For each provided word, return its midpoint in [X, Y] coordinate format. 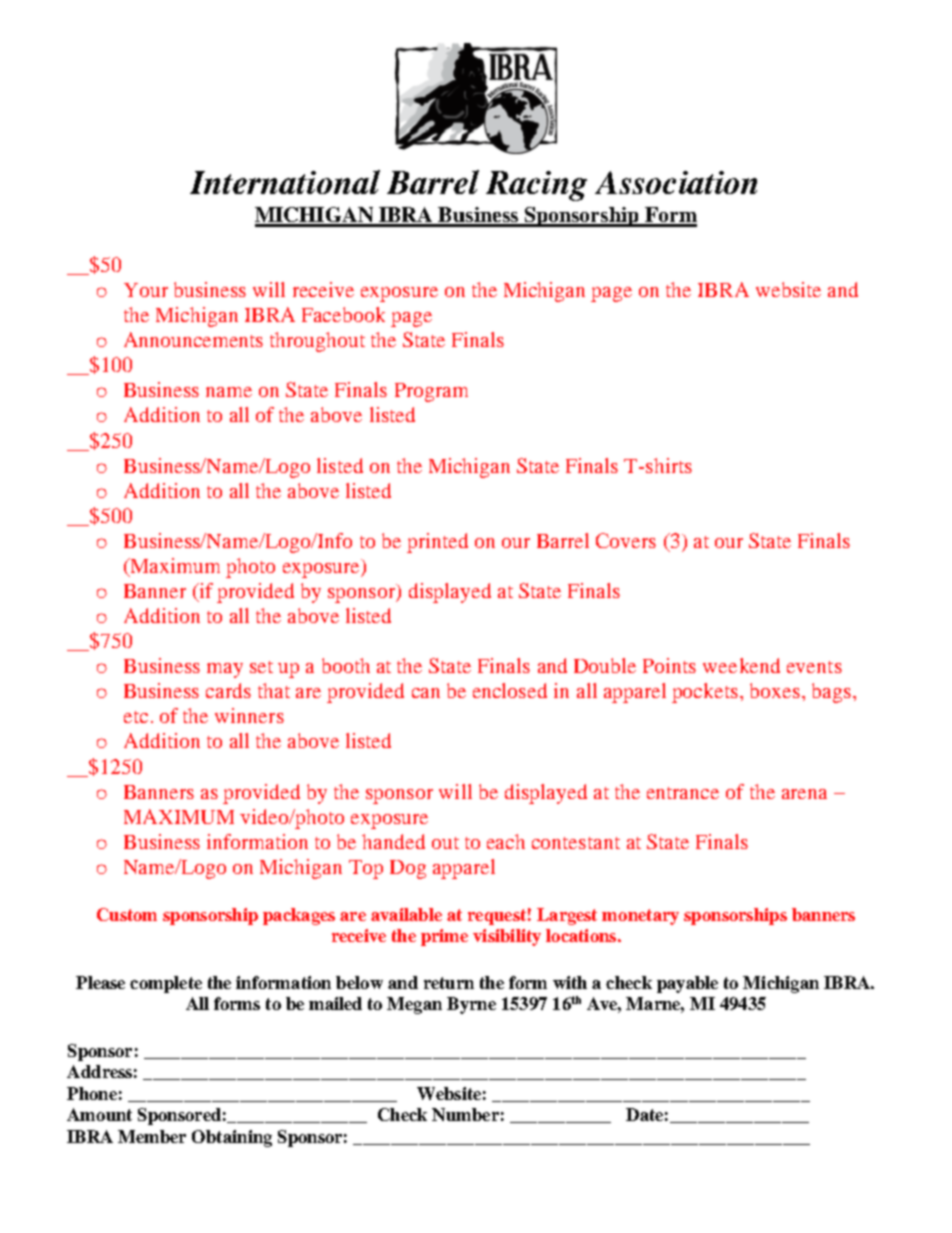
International [285, 182]
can [426, 693]
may [225, 670]
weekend [741, 665]
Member [152, 1136]
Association [676, 182]
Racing [536, 186]
